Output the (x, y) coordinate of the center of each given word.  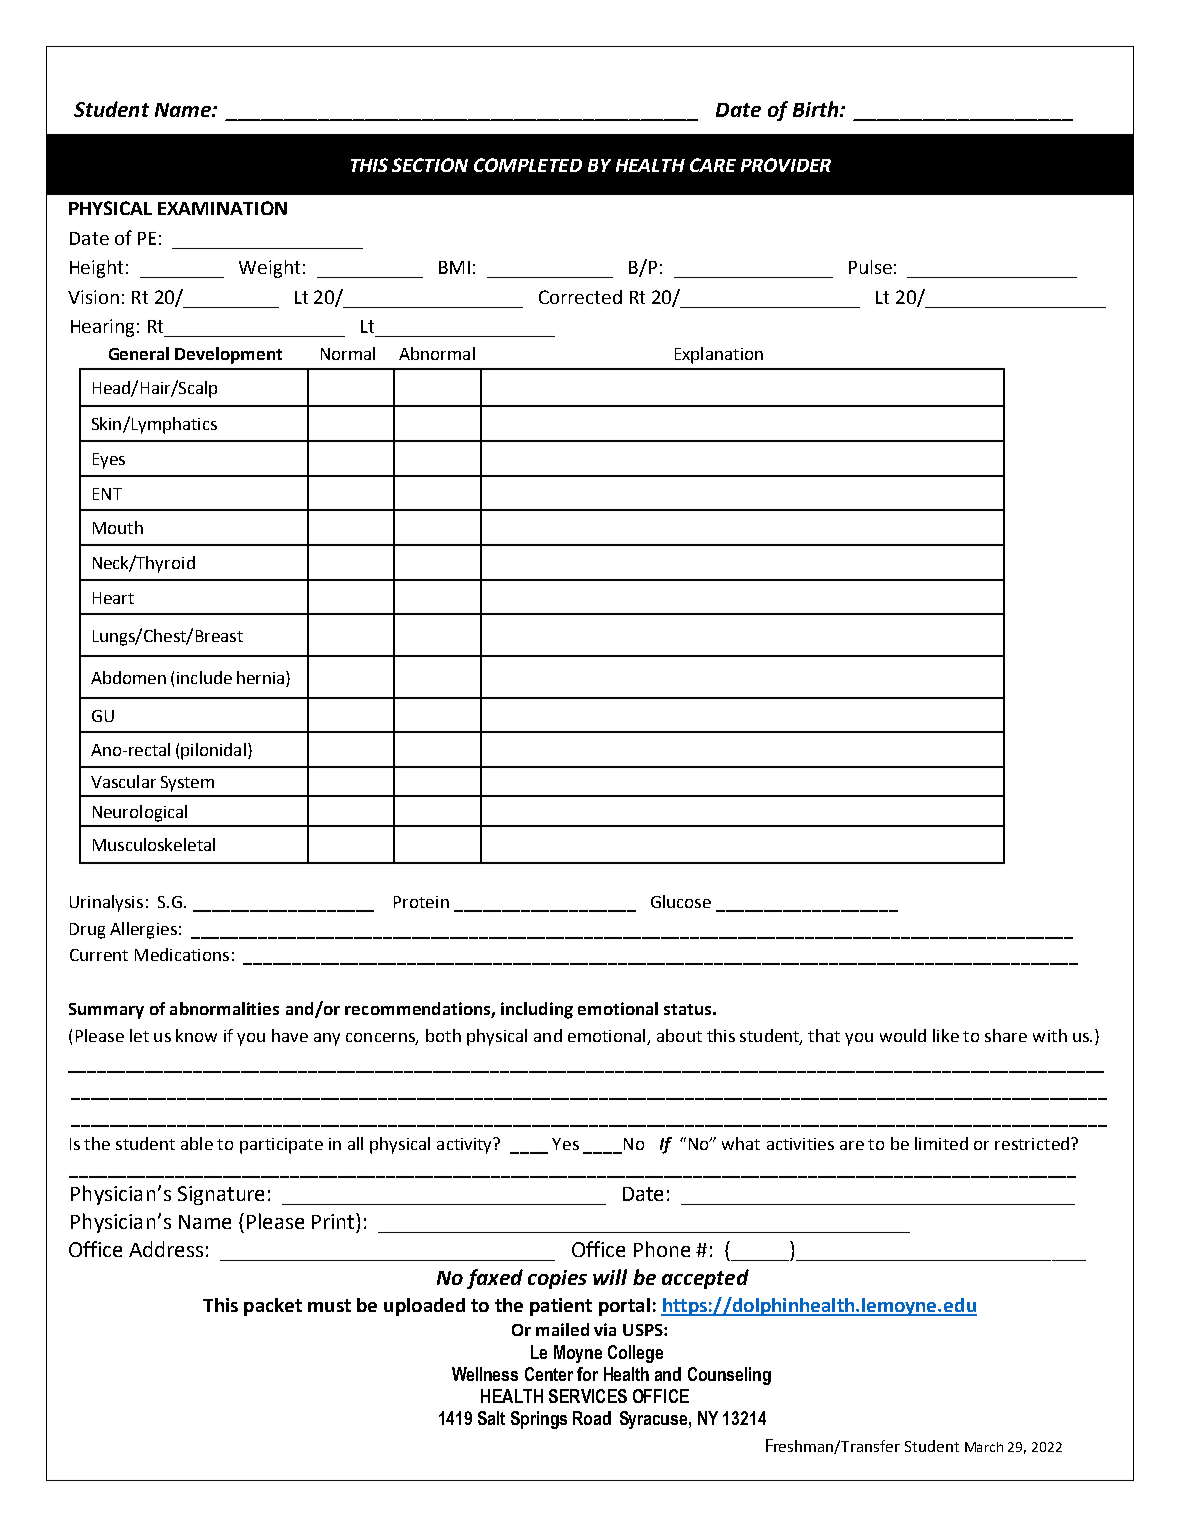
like (946, 1035)
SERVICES (588, 1396)
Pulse (870, 267)
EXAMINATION (222, 208)
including (537, 1010)
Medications (182, 954)
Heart (113, 598)
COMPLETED (528, 165)
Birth (817, 109)
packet (273, 1307)
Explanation (719, 355)
